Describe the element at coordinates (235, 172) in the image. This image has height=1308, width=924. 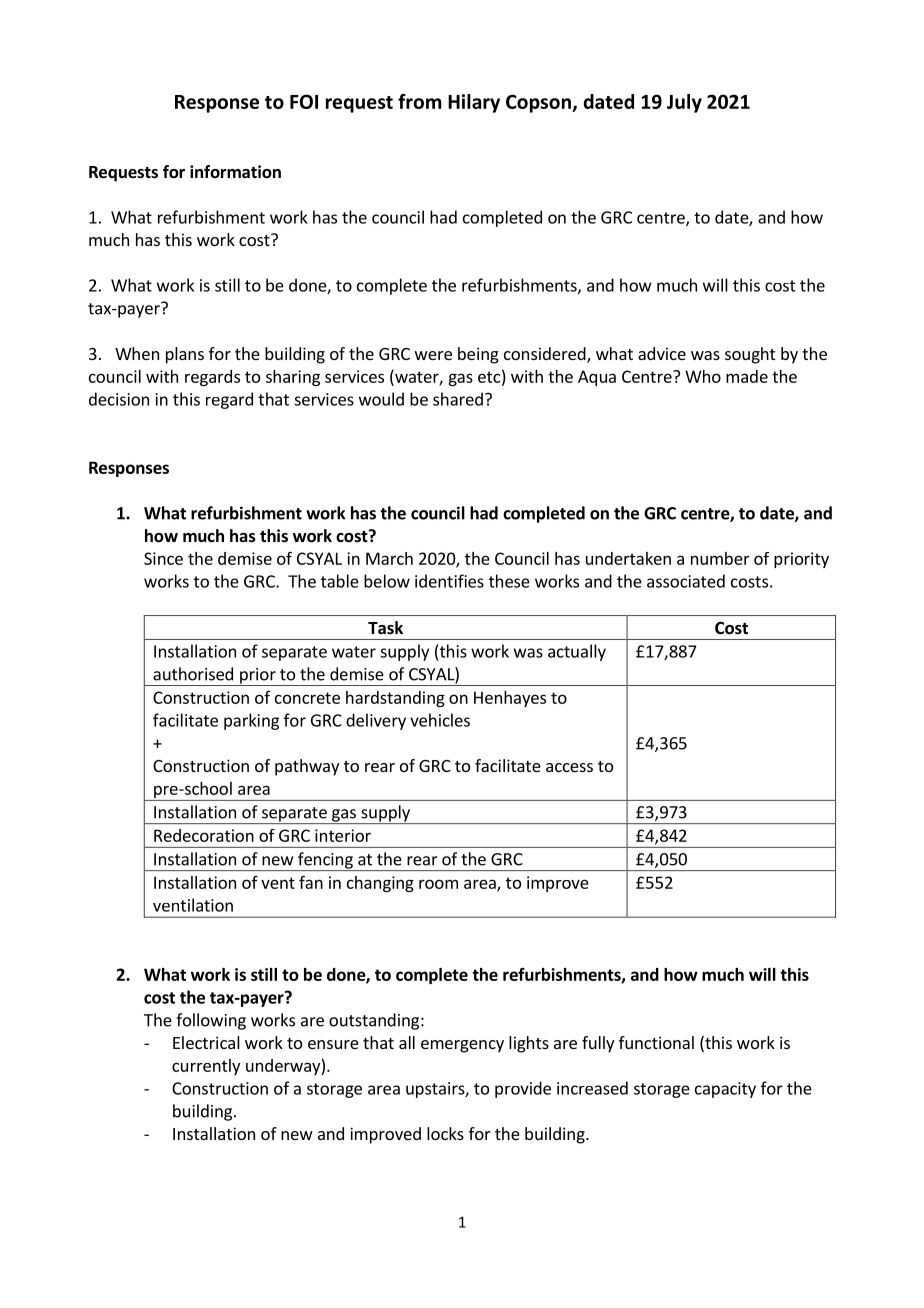
I see `information` at that location.
